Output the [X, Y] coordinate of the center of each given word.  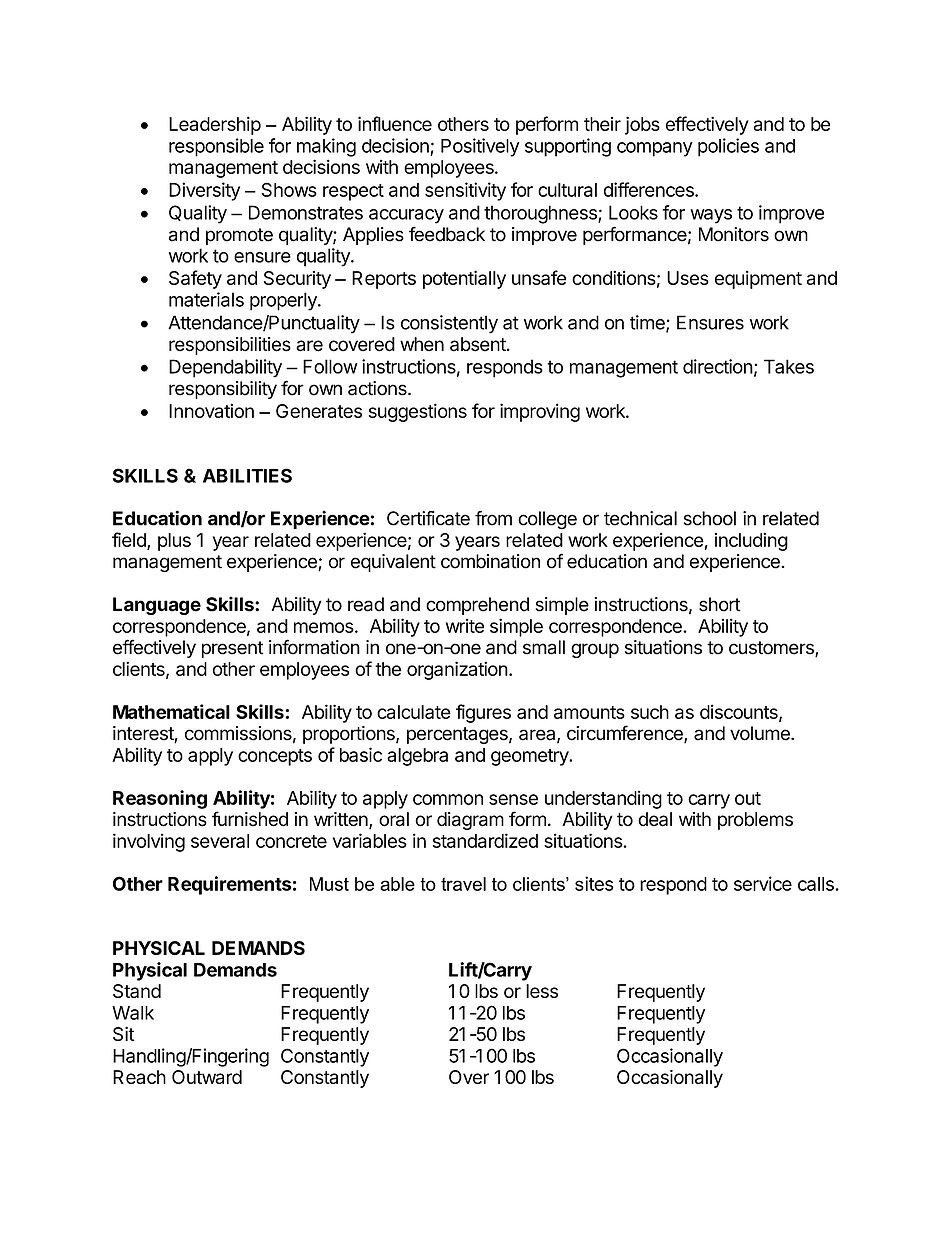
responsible [216, 147]
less [542, 991]
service [763, 883]
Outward [207, 1077]
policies [728, 147]
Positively [480, 147]
